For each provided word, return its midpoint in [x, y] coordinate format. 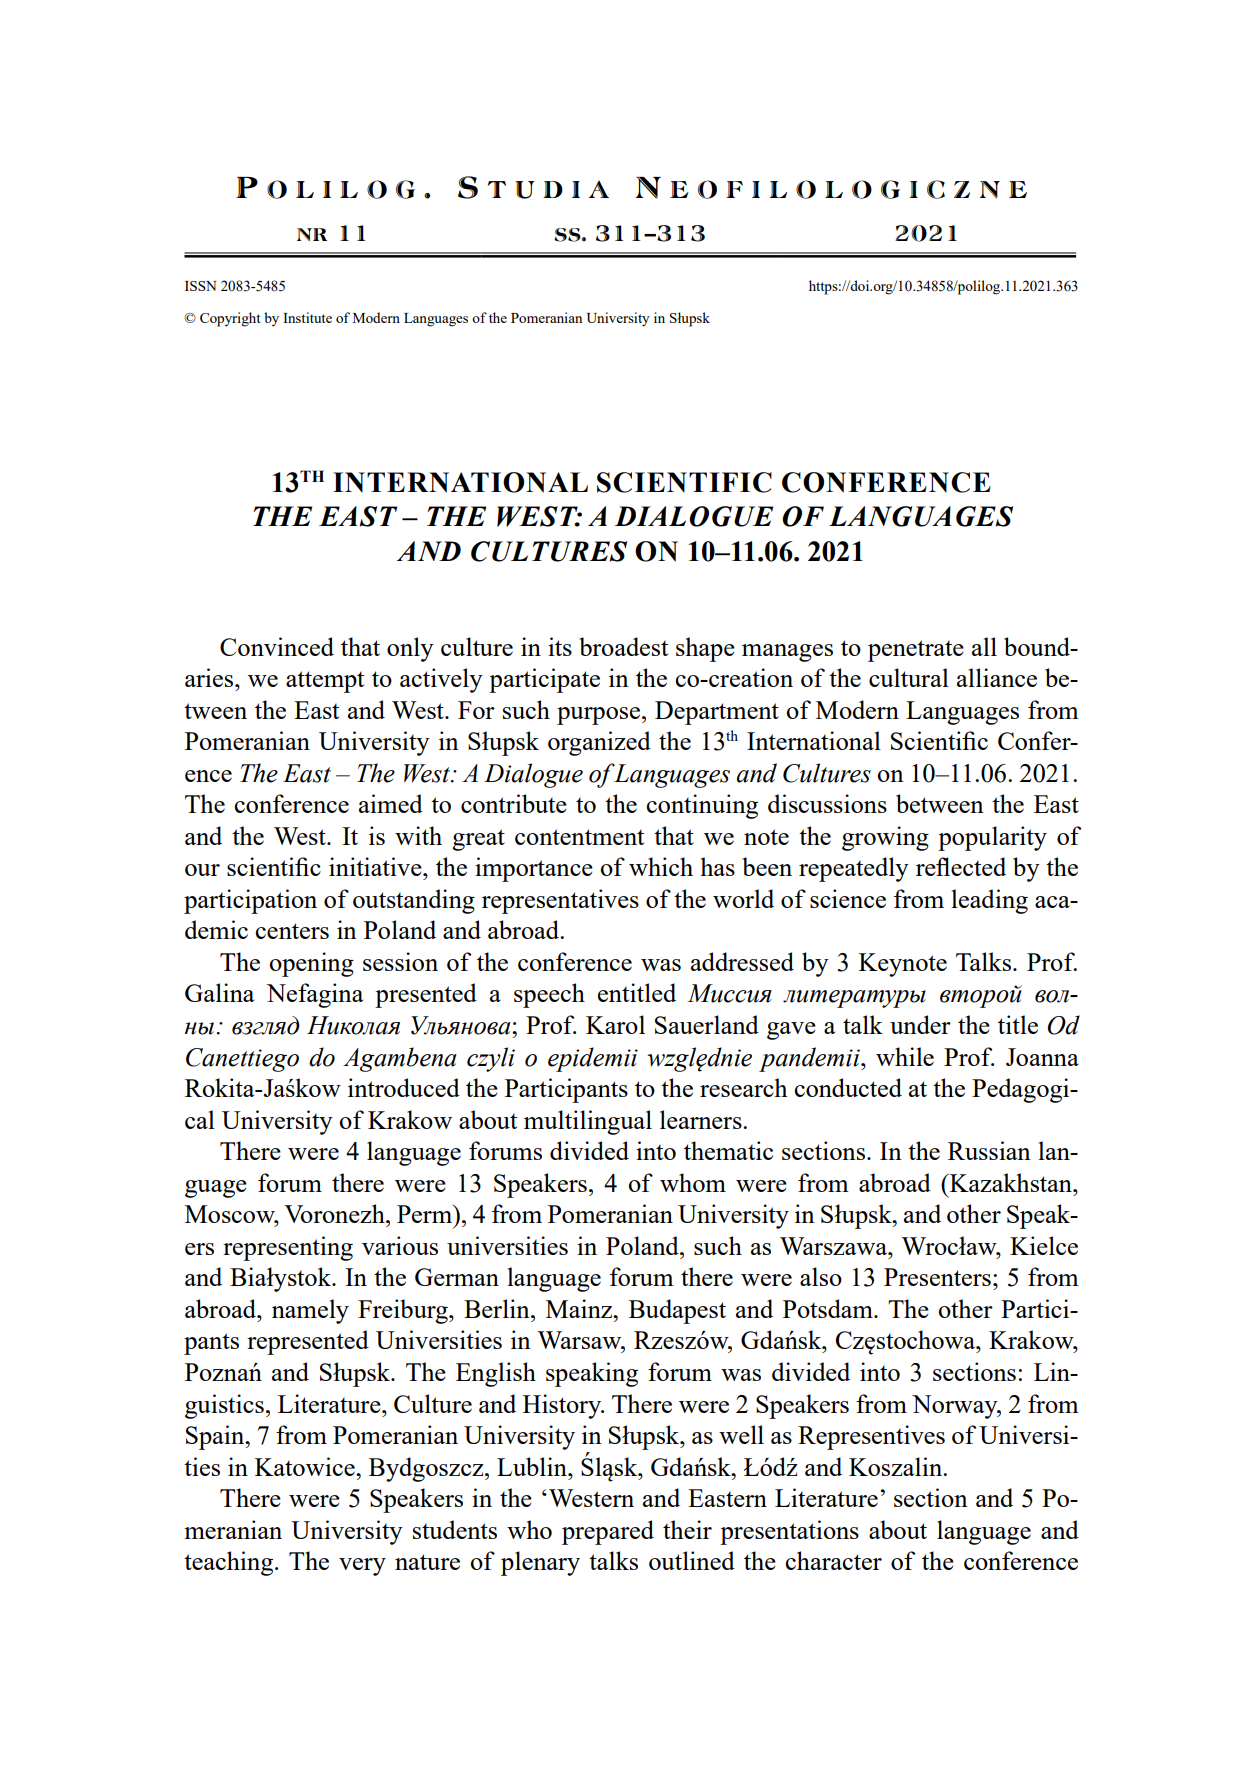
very [362, 1567]
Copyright [230, 319]
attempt [325, 682]
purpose [598, 716]
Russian [989, 1150]
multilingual [588, 1122]
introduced [404, 1087]
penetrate [916, 651]
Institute [307, 317]
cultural [909, 677]
